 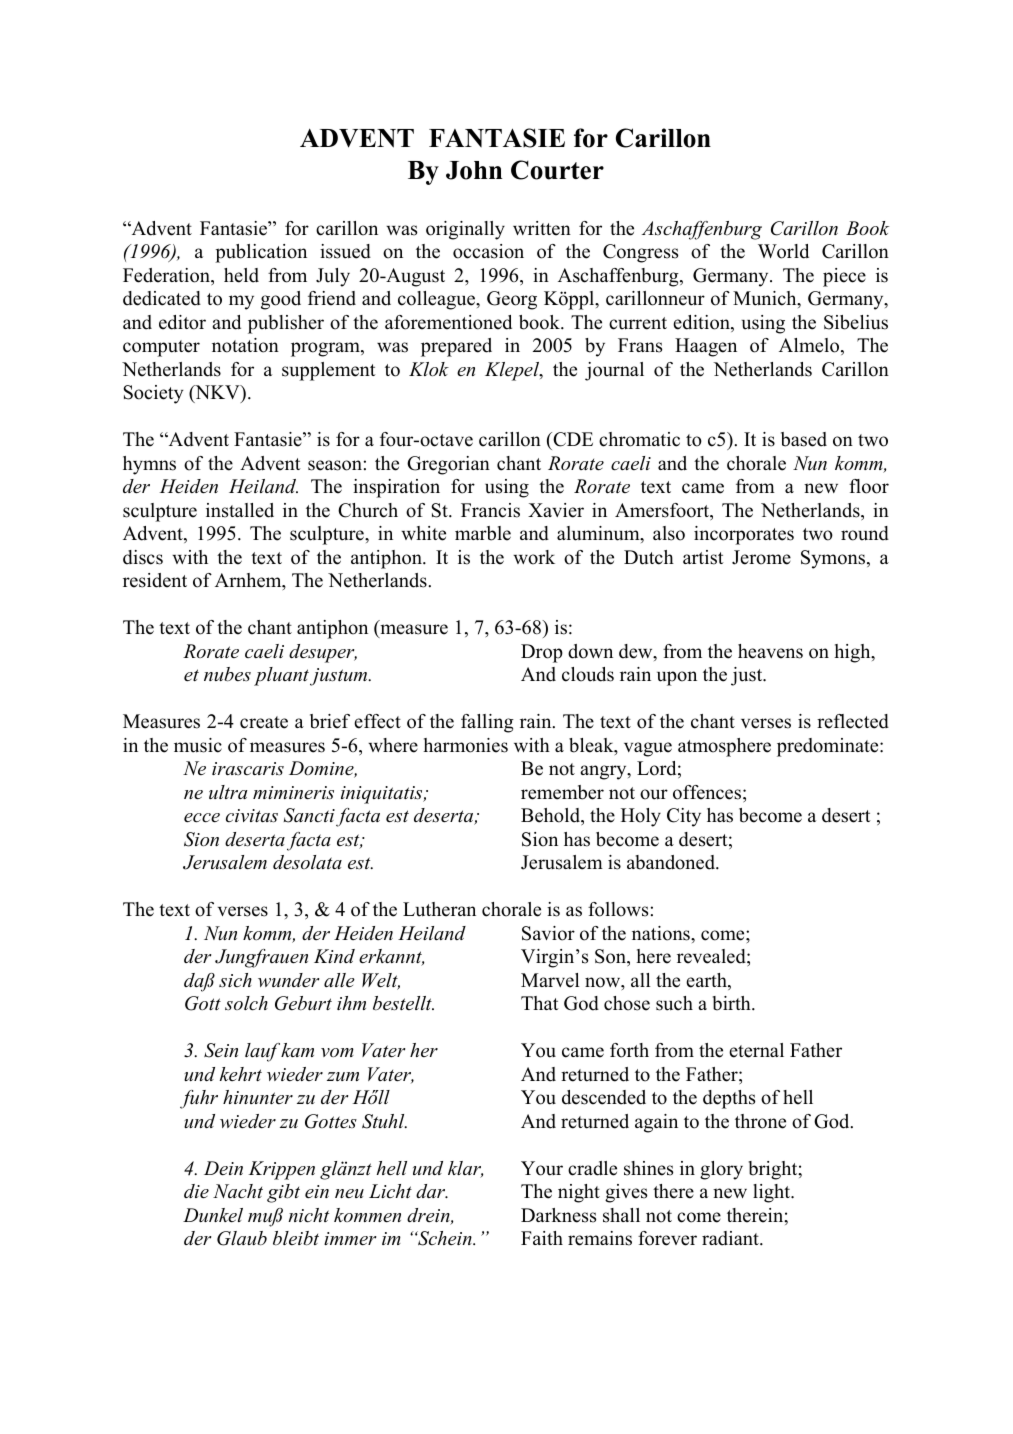 What do you see at coordinates (542, 228) in the image?
I see `written` at bounding box center [542, 228].
